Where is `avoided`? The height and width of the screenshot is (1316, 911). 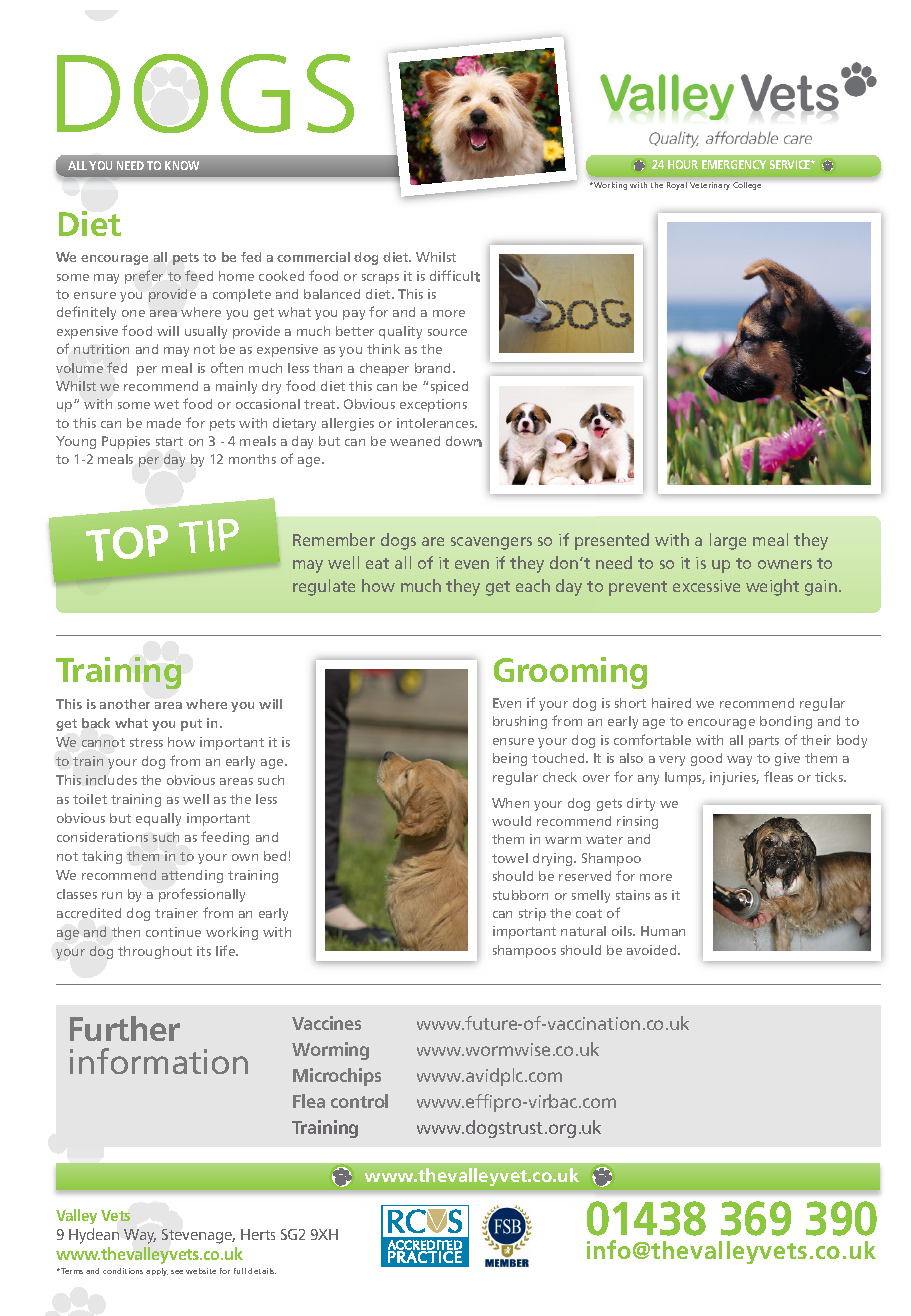 avoided is located at coordinates (653, 950).
